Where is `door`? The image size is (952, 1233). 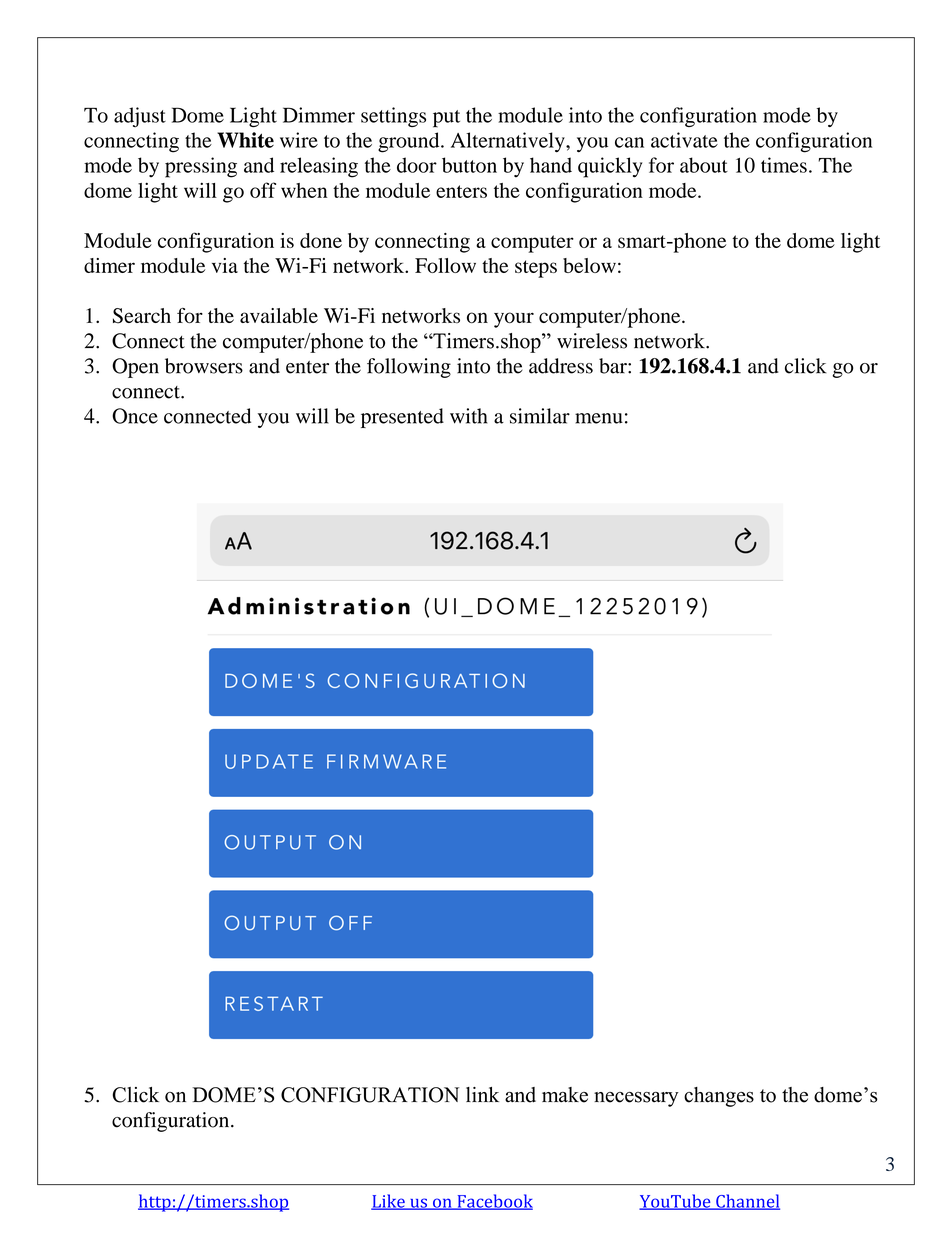 door is located at coordinates (417, 165).
